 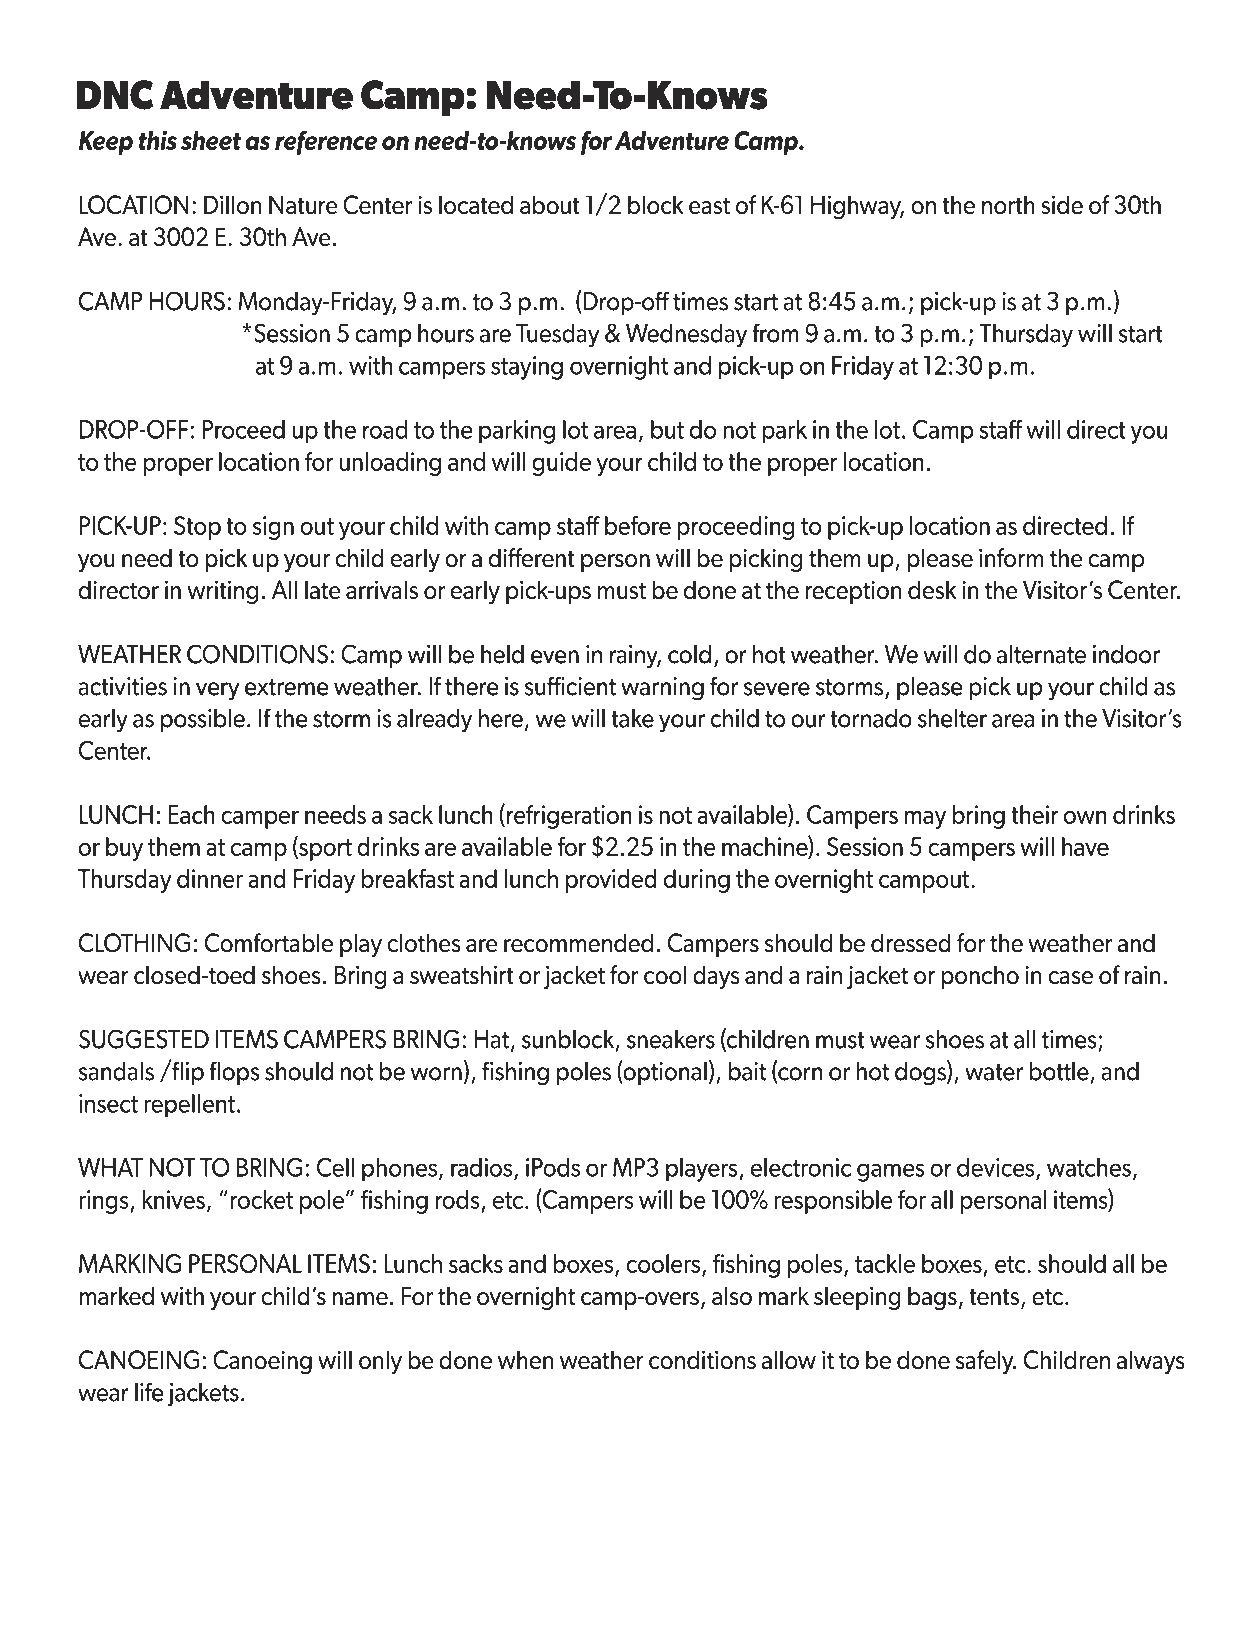 I want to click on Comfortable, so click(x=269, y=943).
